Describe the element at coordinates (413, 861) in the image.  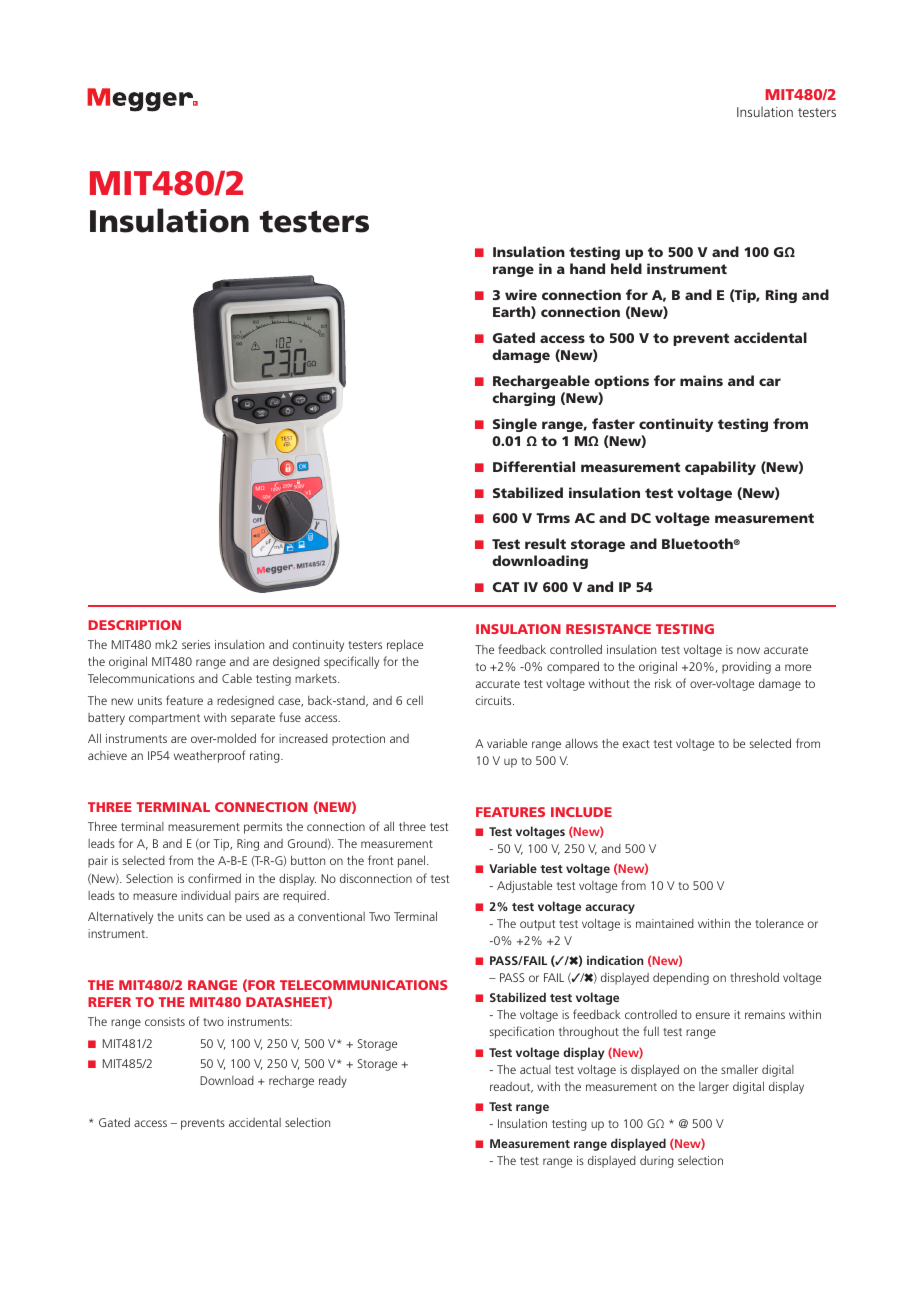
I see `panel` at that location.
